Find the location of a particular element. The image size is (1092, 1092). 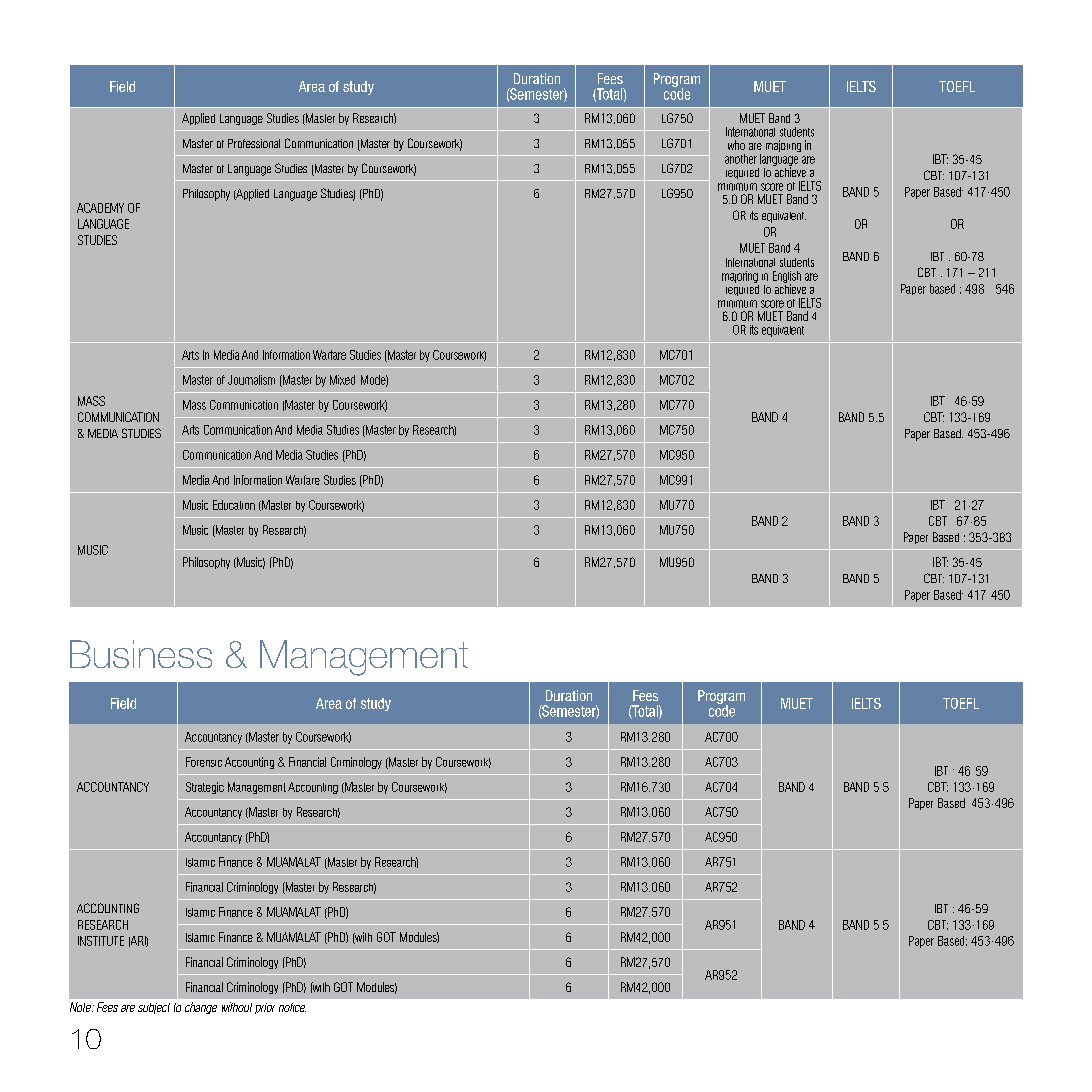

Business is located at coordinates (141, 654).
